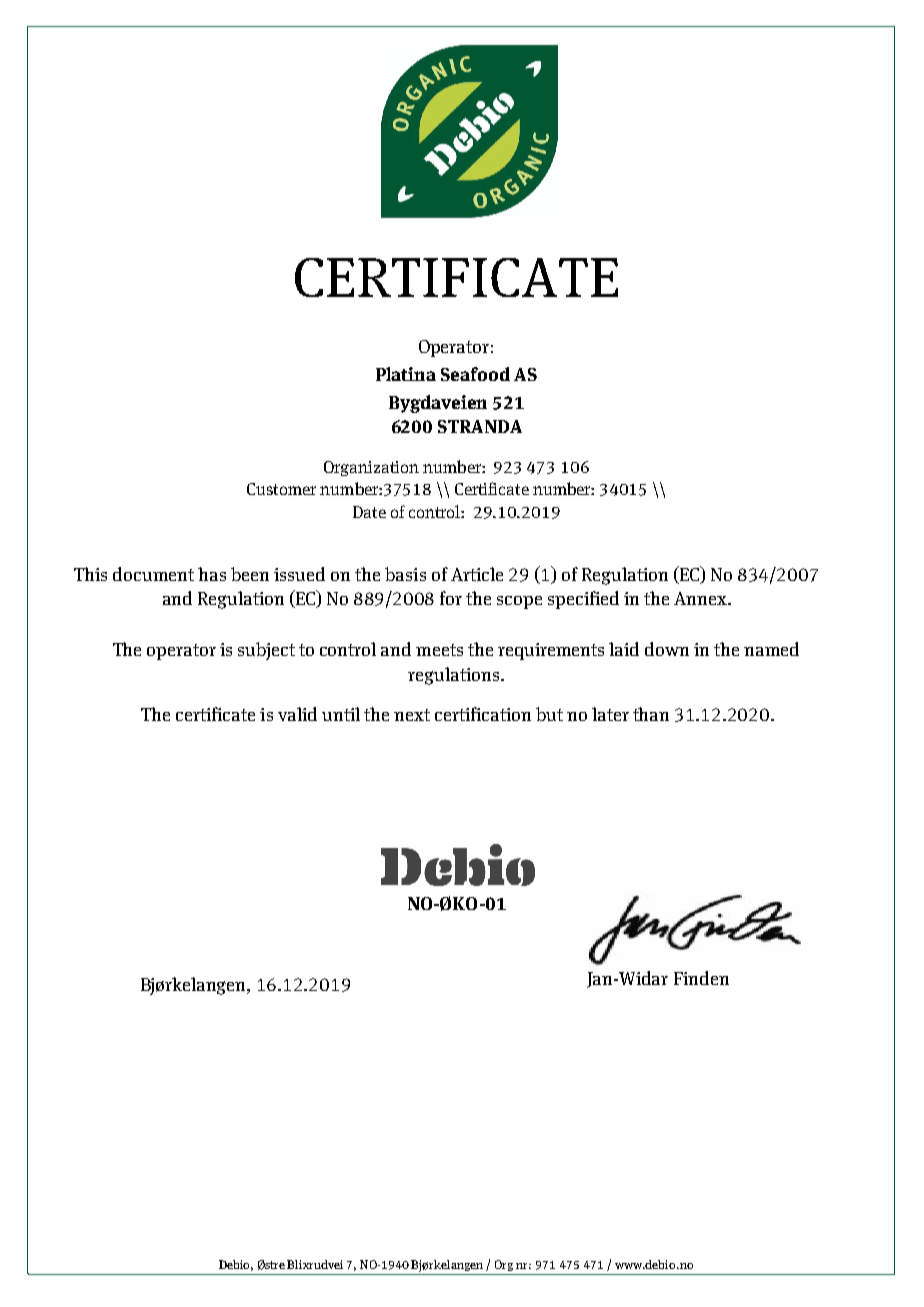 The width and height of the page is (924, 1307). Describe the element at coordinates (153, 574) in the page. I see `document` at that location.
